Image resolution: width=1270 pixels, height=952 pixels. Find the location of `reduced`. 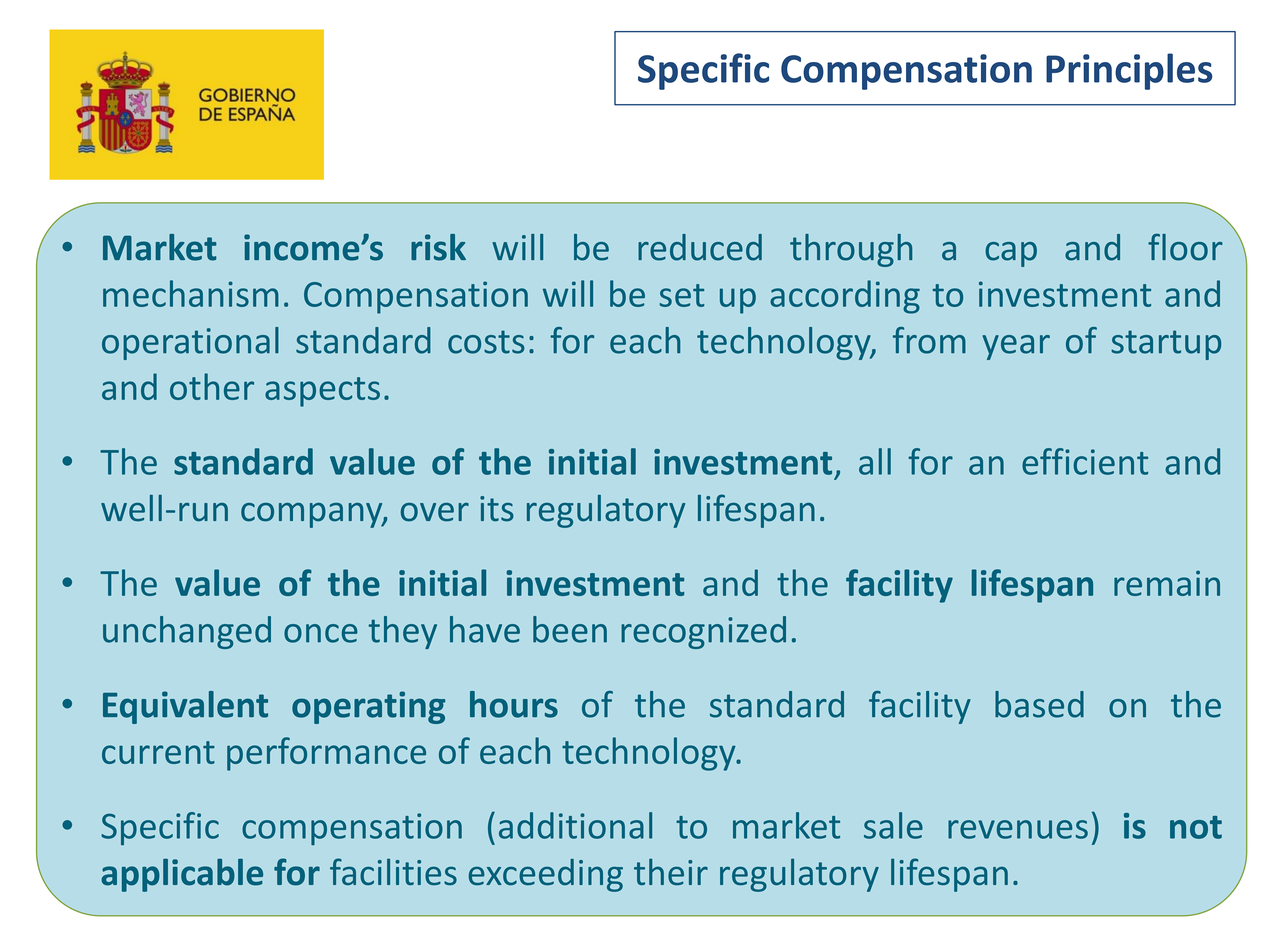

reduced is located at coordinates (700, 247).
